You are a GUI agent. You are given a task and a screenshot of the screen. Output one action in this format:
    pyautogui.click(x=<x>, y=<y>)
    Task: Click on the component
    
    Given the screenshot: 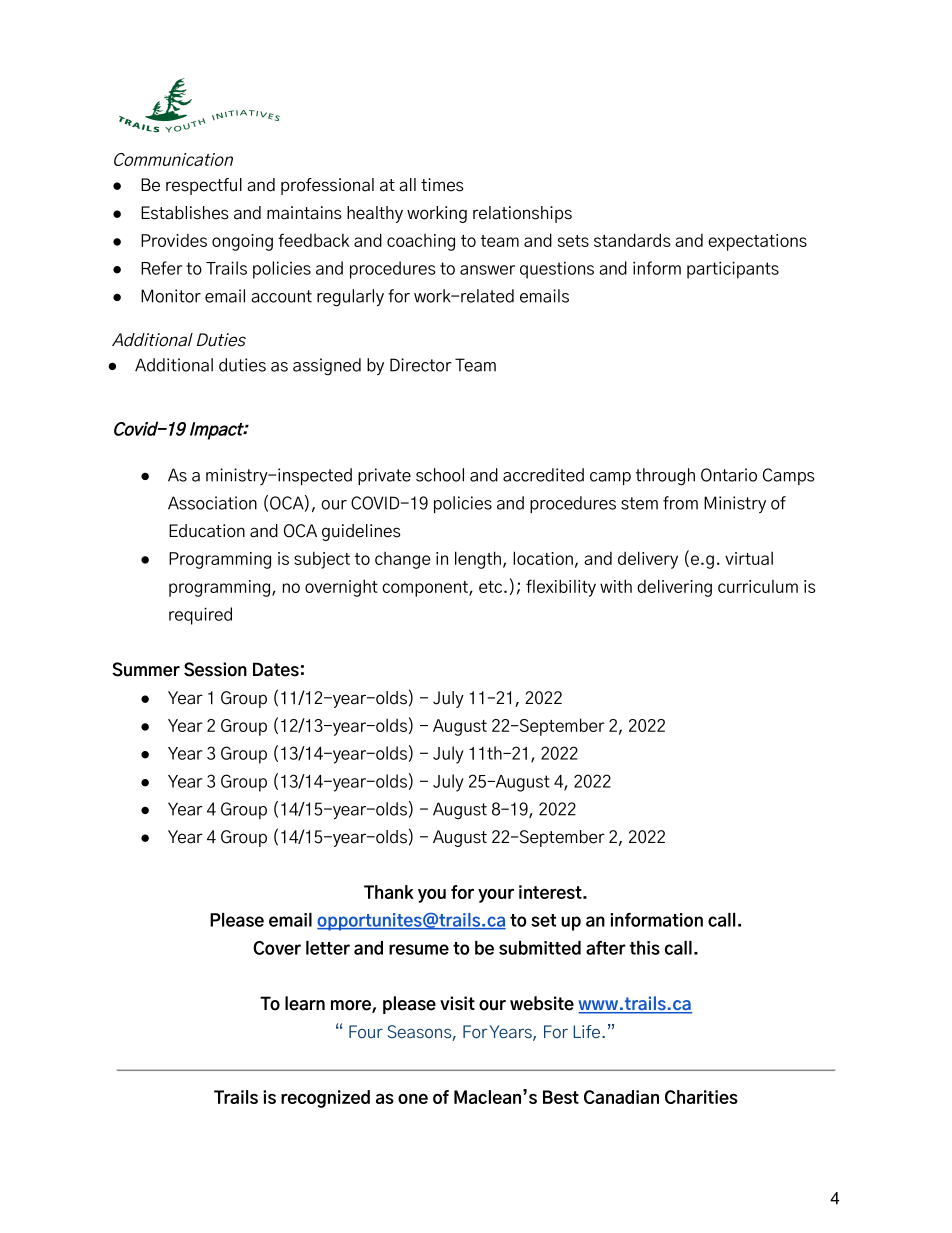 What is the action you would take?
    pyautogui.click(x=426, y=589)
